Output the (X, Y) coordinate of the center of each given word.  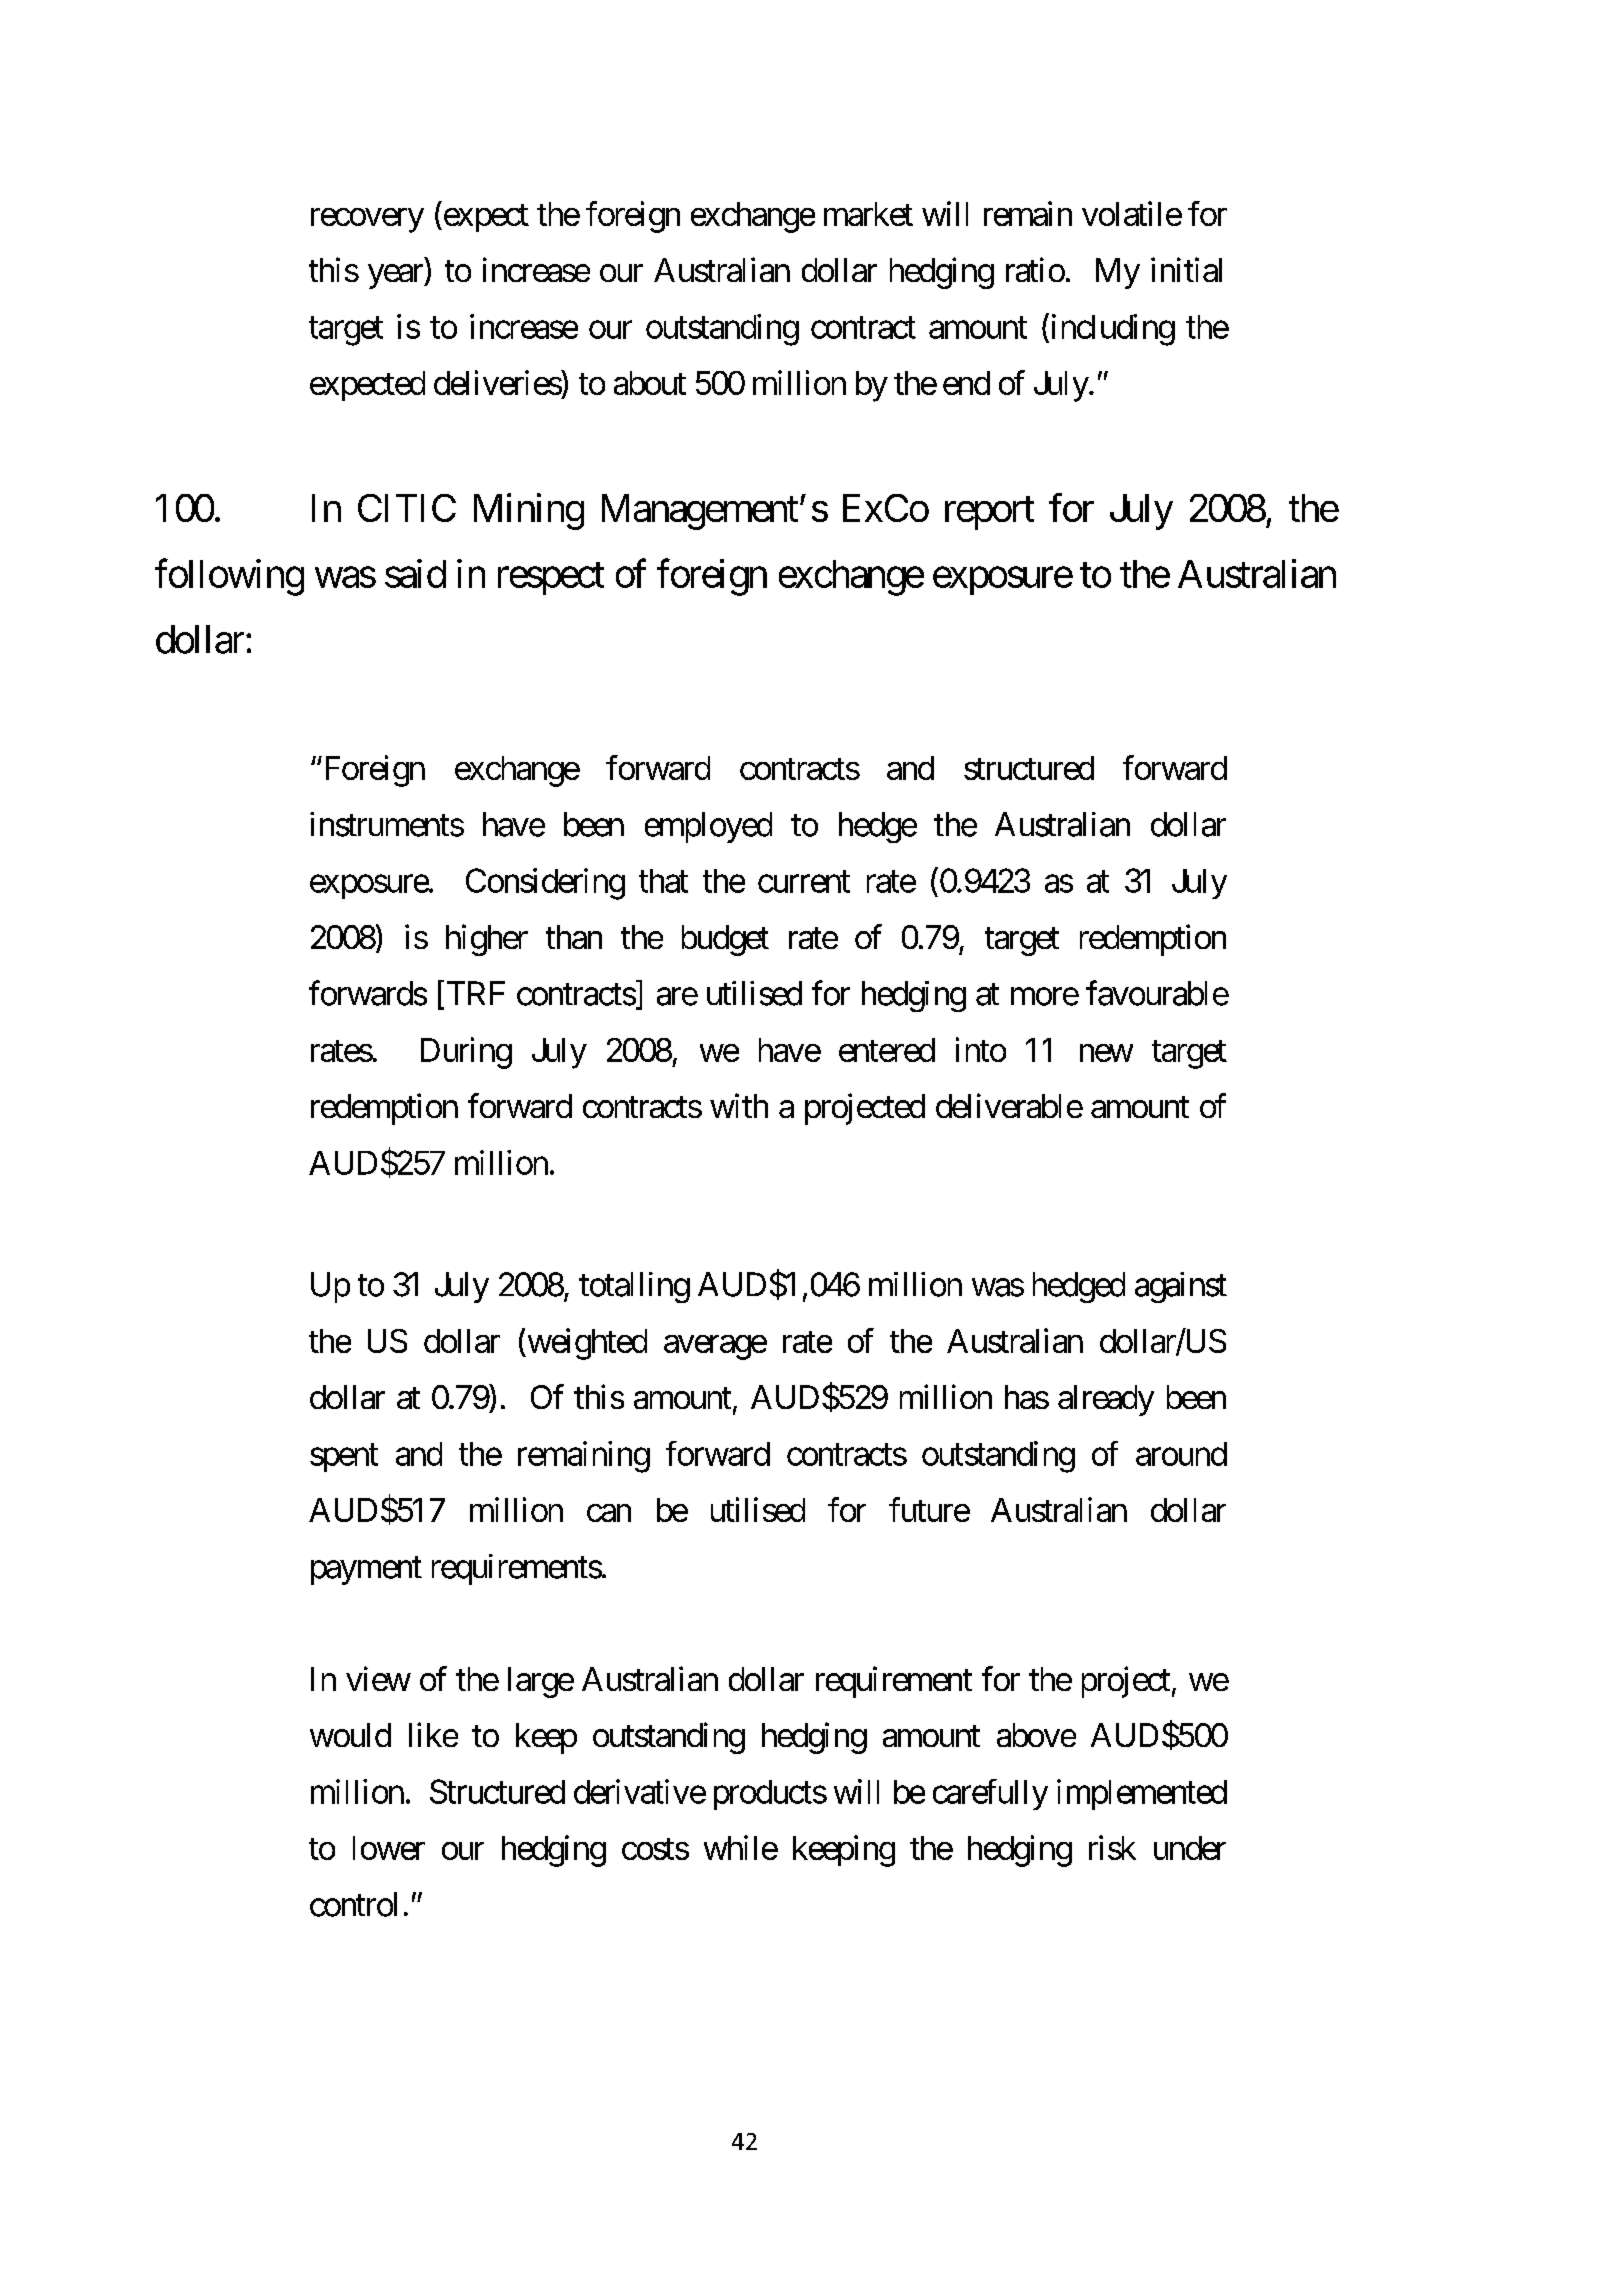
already (1106, 1400)
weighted (586, 1344)
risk (1112, 1847)
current (804, 882)
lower (389, 1848)
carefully (990, 1794)
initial (1186, 269)
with (739, 1105)
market (868, 214)
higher (487, 940)
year (396, 276)
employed (708, 827)
